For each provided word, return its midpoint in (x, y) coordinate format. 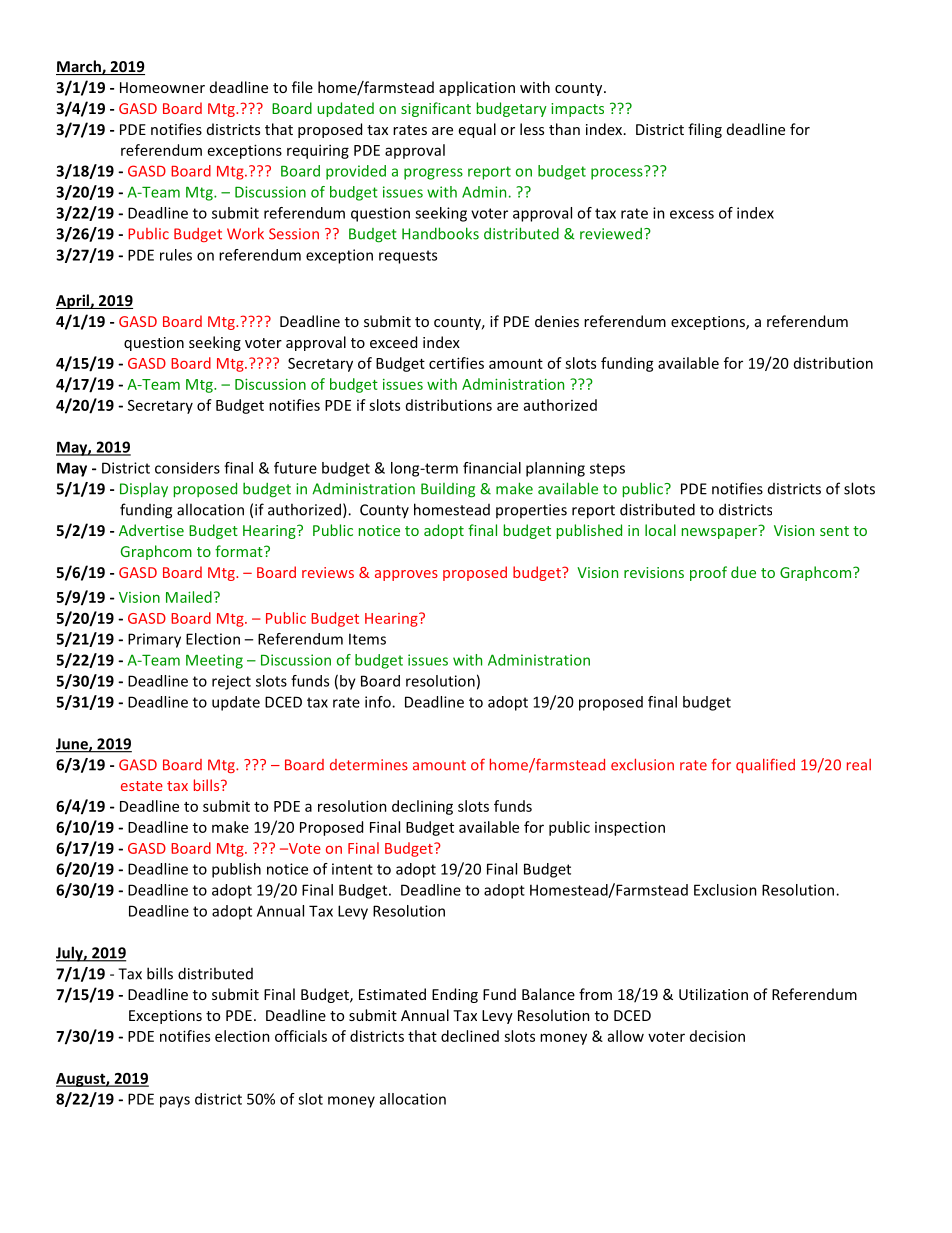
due (743, 572)
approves (406, 575)
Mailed (189, 597)
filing (705, 130)
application (477, 88)
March (79, 67)
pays (175, 1102)
